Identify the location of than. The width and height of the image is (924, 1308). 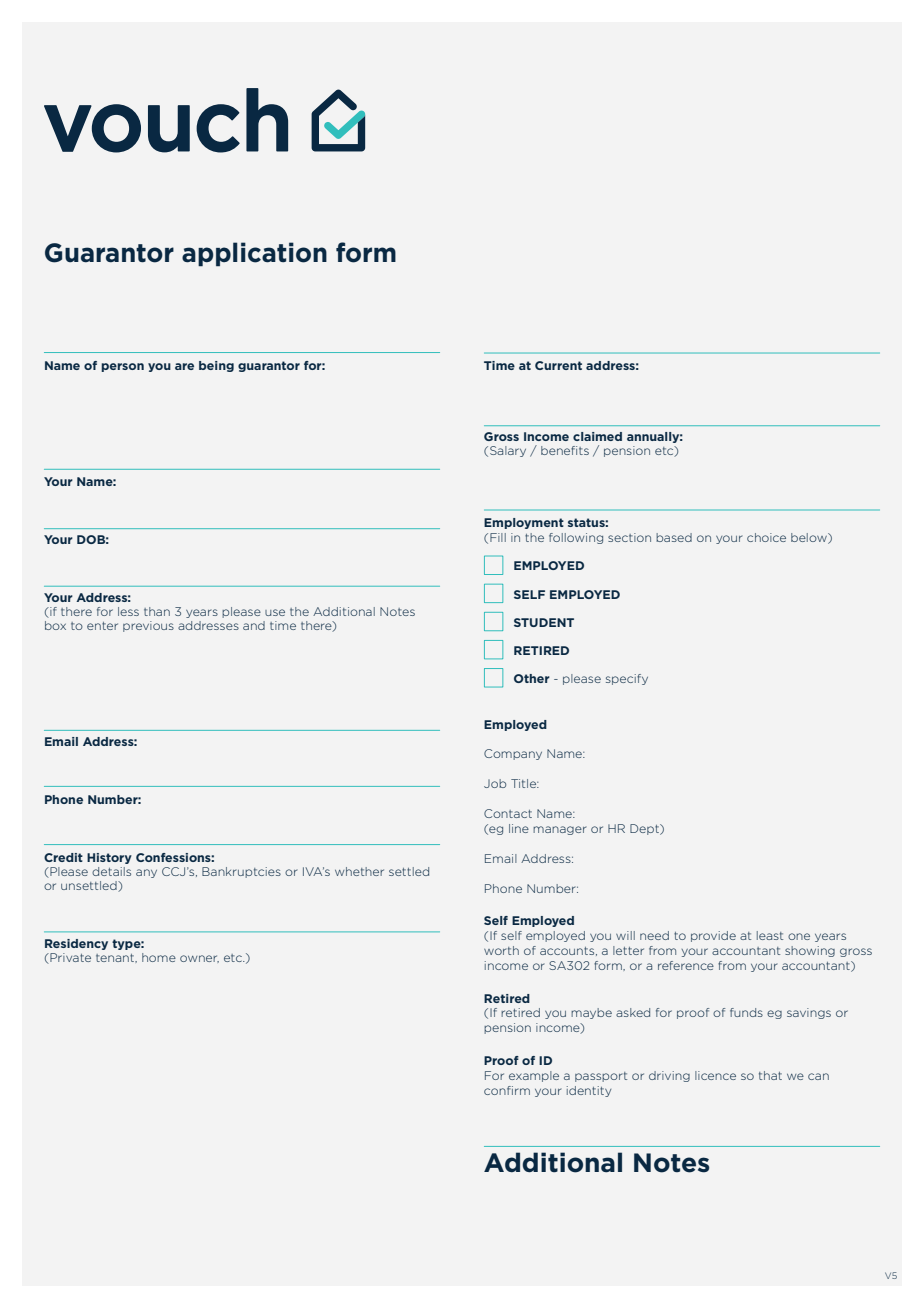
(157, 611).
